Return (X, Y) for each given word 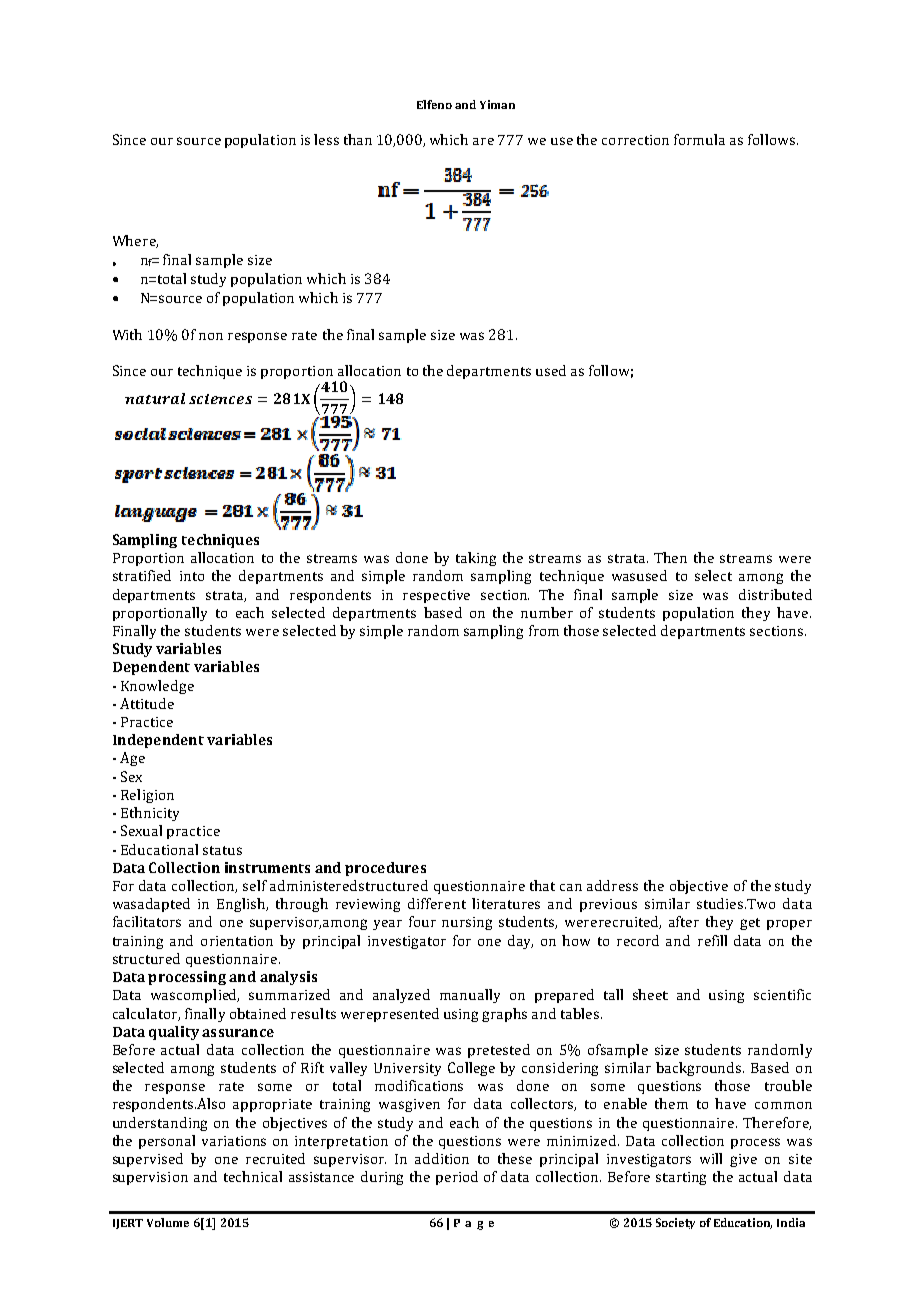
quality (174, 1033)
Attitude (147, 703)
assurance (238, 1033)
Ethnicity (150, 814)
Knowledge (157, 687)
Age (132, 759)
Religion (147, 796)
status (222, 850)
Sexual (141, 830)
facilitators (147, 921)
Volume (168, 1222)
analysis (288, 978)
